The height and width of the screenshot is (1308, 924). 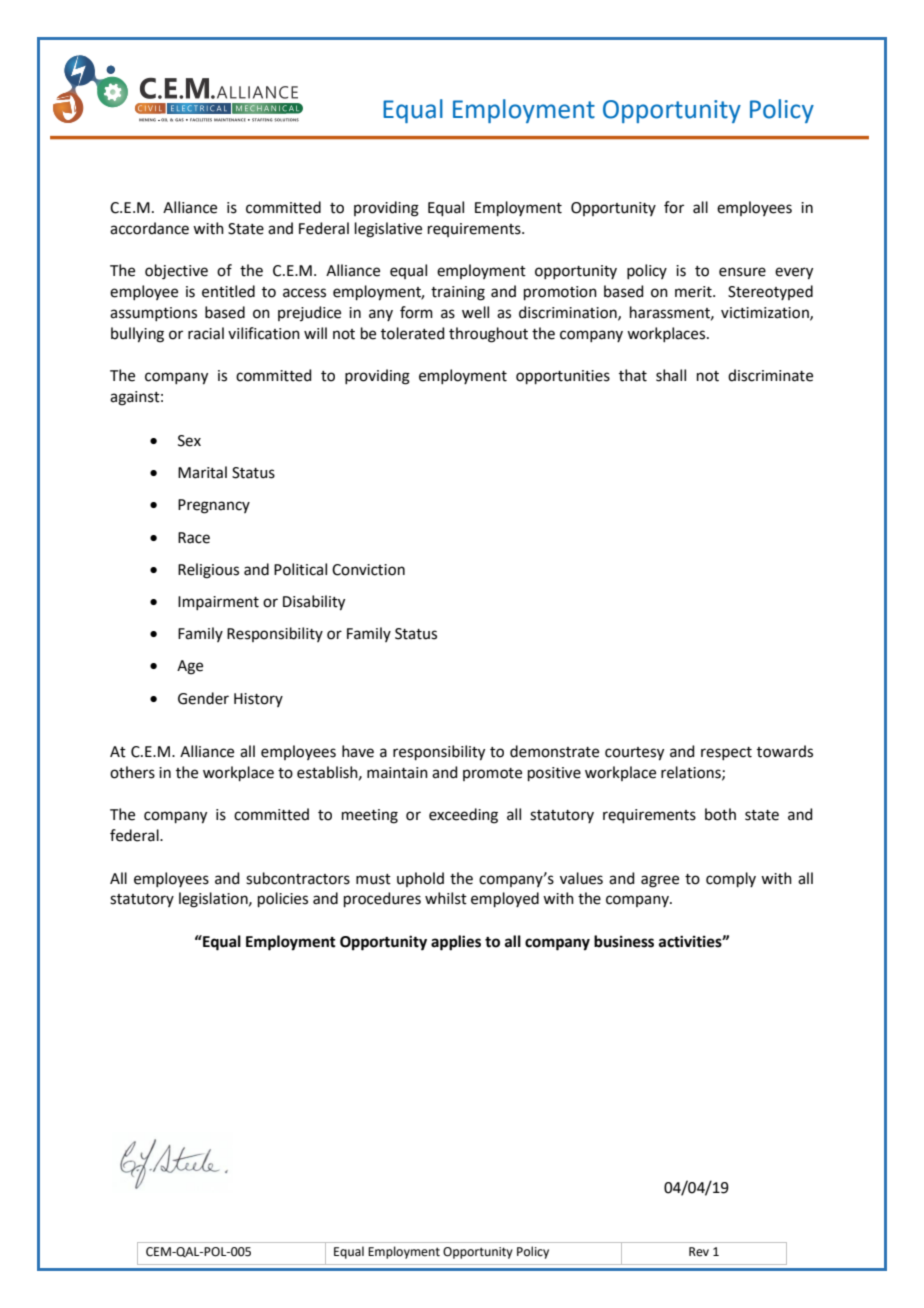 I want to click on Pregnancy, so click(x=214, y=506).
